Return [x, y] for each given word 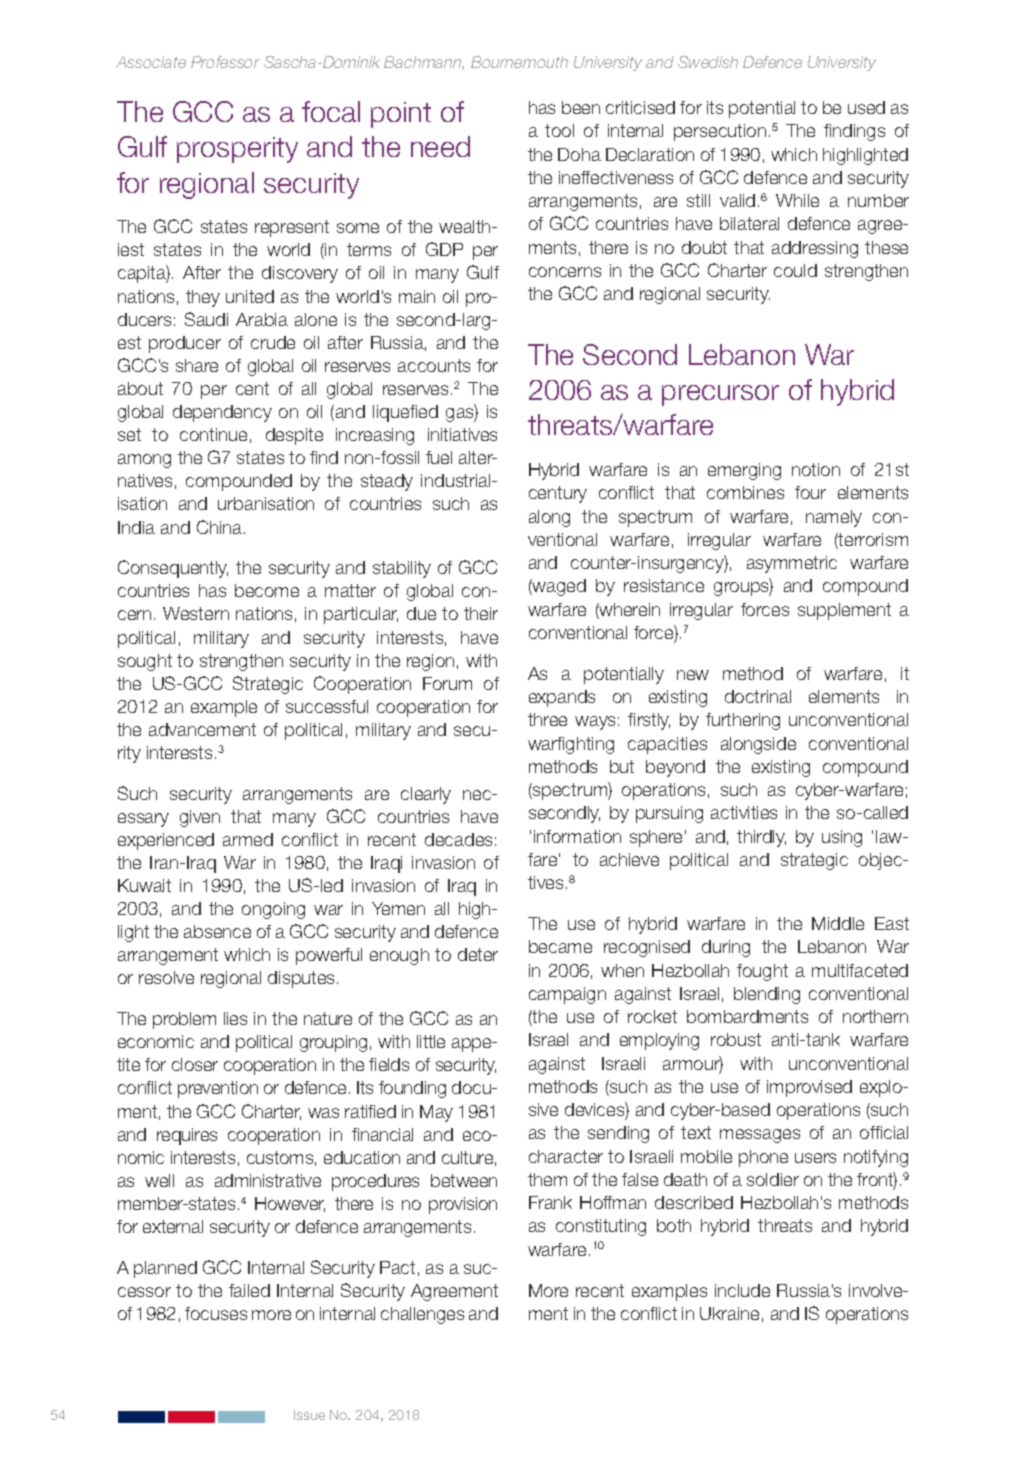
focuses [216, 1313]
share [197, 365]
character [566, 1156]
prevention [218, 1089]
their [481, 613]
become [267, 590]
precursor [720, 395]
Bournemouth [519, 62]
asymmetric [792, 564]
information [577, 836]
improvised [809, 1088]
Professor [225, 62]
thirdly [761, 838]
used [866, 107]
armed [248, 839]
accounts [434, 365]
